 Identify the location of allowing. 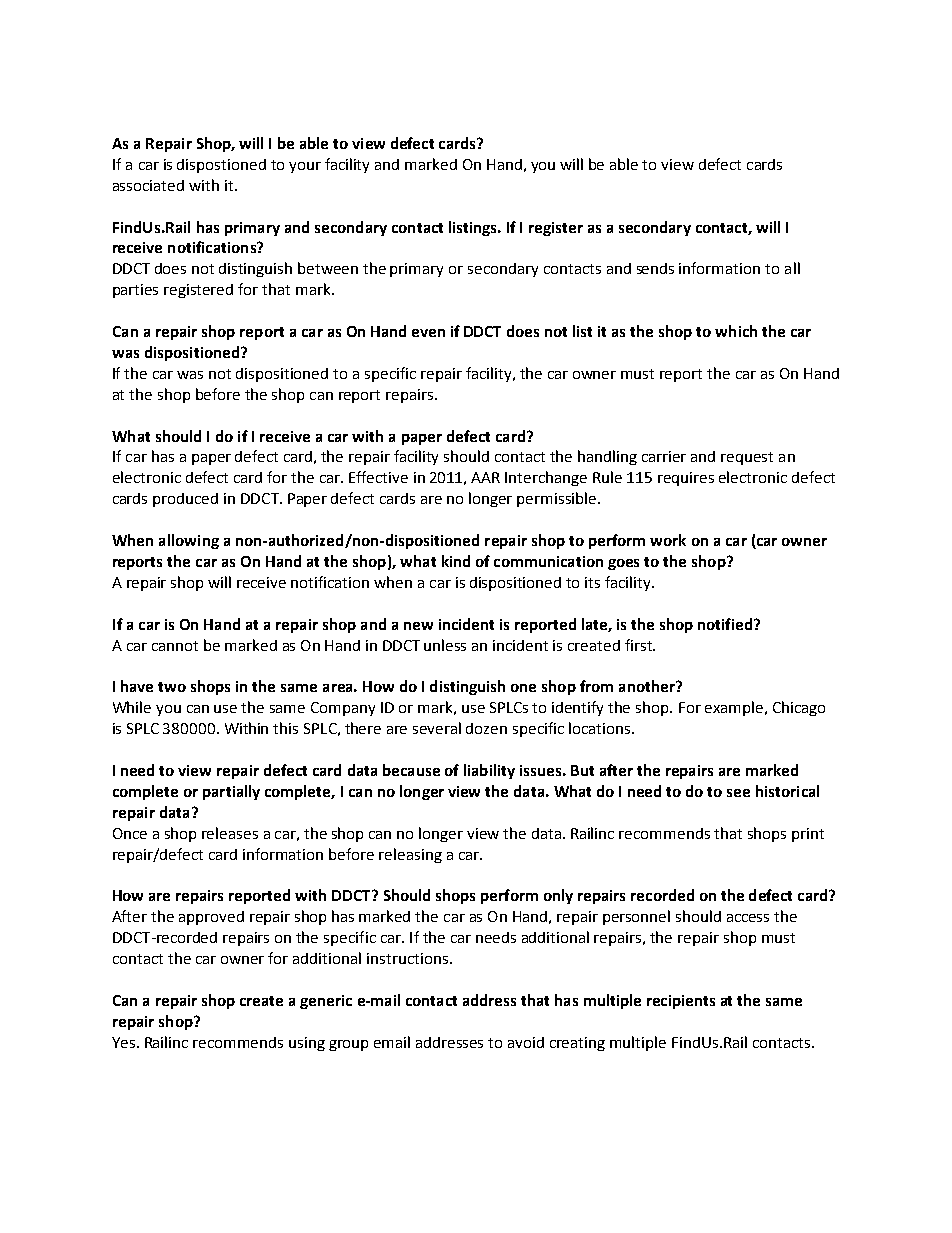
(189, 541).
